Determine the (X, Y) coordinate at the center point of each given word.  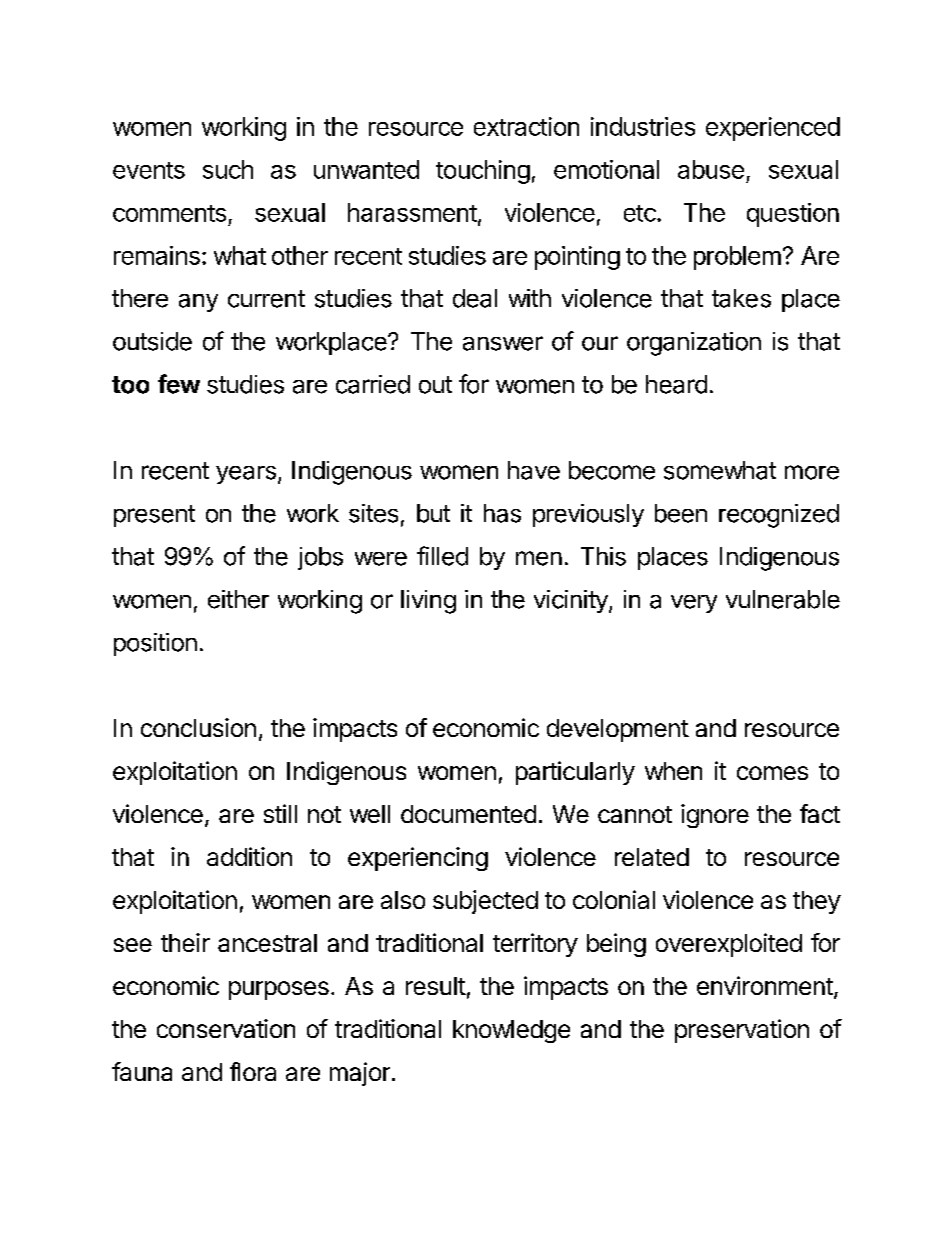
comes (772, 773)
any (198, 303)
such (228, 169)
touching (483, 172)
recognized (779, 516)
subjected (485, 902)
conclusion (198, 727)
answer (503, 343)
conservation (226, 1028)
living (428, 602)
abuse (711, 169)
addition (249, 856)
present (154, 516)
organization (694, 344)
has (502, 513)
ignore (715, 816)
